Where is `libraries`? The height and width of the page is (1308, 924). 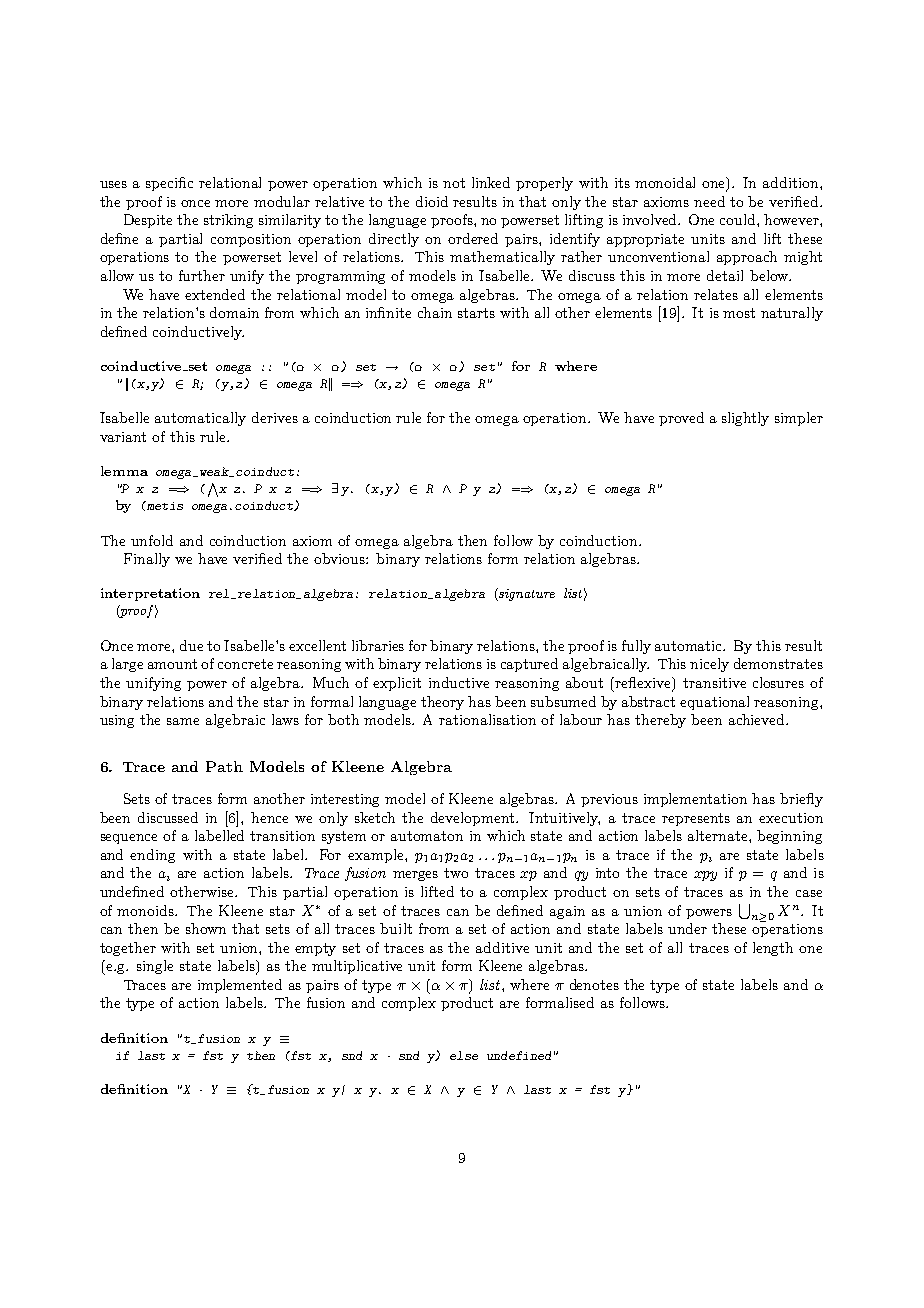 libraries is located at coordinates (378, 645).
